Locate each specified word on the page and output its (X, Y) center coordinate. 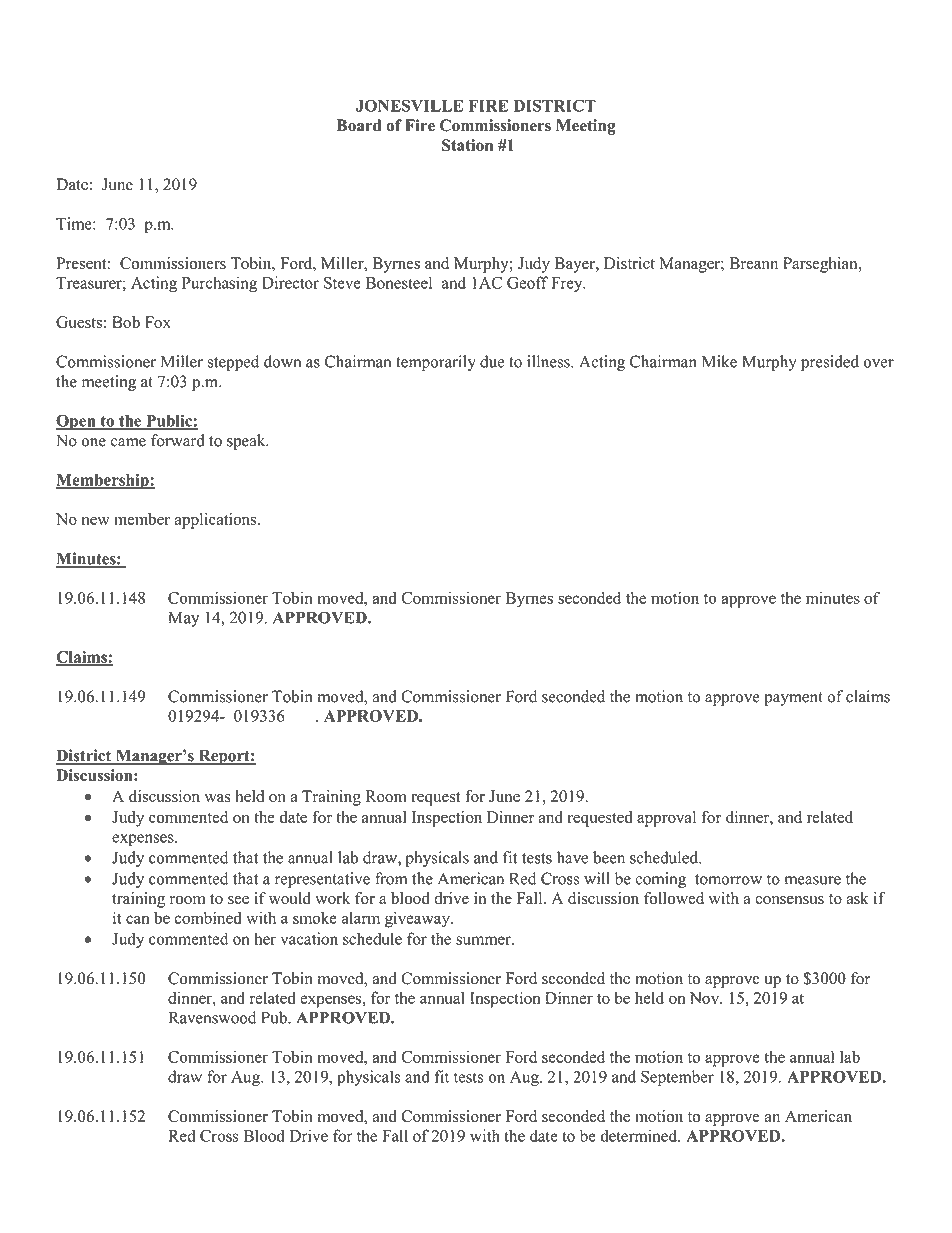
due (492, 361)
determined (640, 1135)
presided (830, 363)
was (218, 798)
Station (467, 145)
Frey (568, 284)
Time (75, 223)
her (265, 938)
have (572, 857)
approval (666, 819)
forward (178, 440)
